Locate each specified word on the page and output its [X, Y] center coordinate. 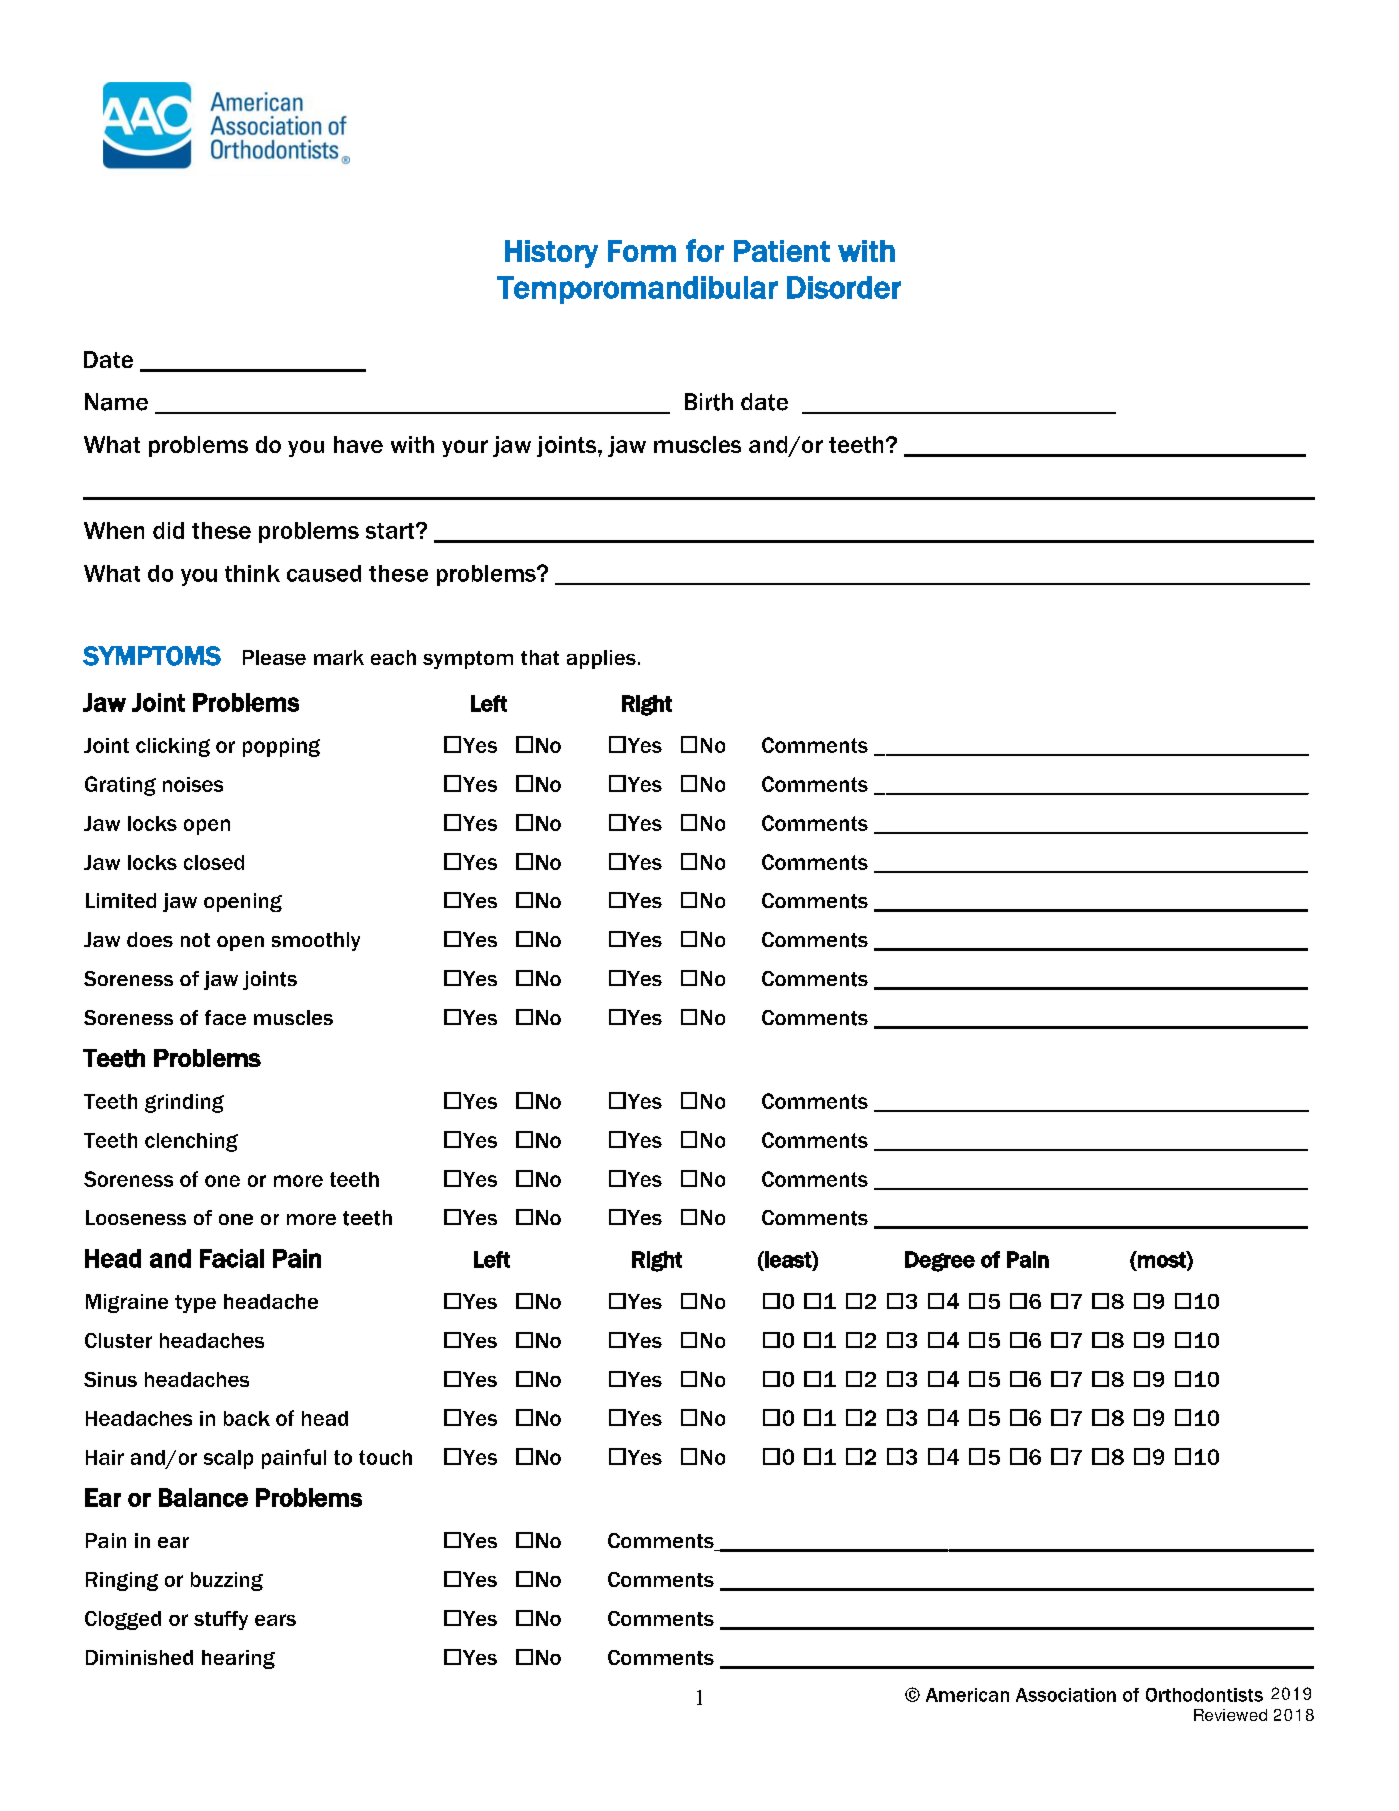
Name [116, 402]
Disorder [844, 287]
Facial [232, 1258]
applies [601, 659]
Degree [940, 1261]
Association [1066, 1695]
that [540, 657]
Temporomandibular [637, 290]
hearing [238, 1659]
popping [281, 747]
